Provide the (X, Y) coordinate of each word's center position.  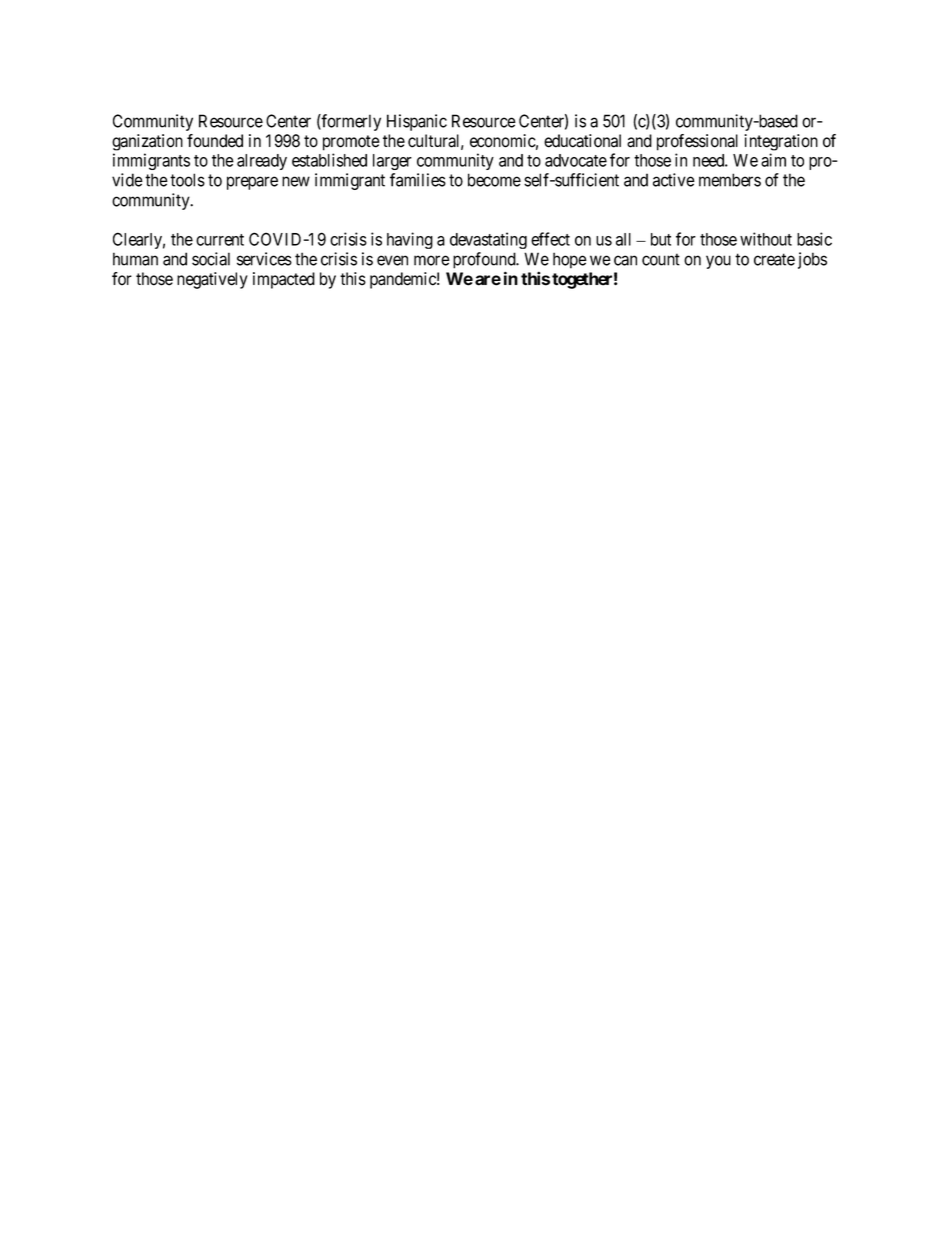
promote (351, 143)
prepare (252, 183)
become (494, 180)
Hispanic (417, 122)
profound (485, 262)
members (730, 180)
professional (697, 142)
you (718, 262)
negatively (212, 280)
